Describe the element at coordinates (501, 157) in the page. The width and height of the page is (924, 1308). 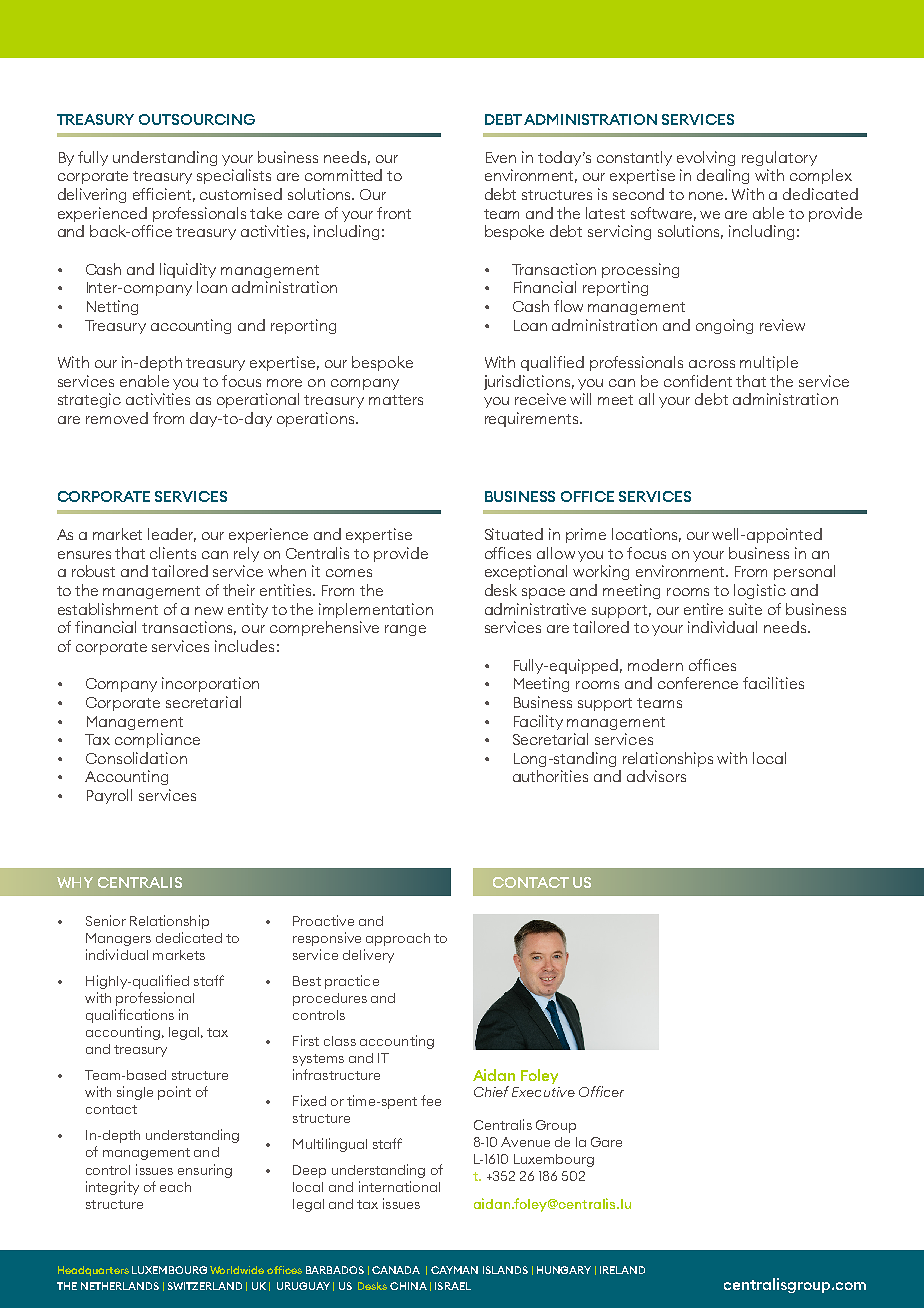
I see `Even` at that location.
